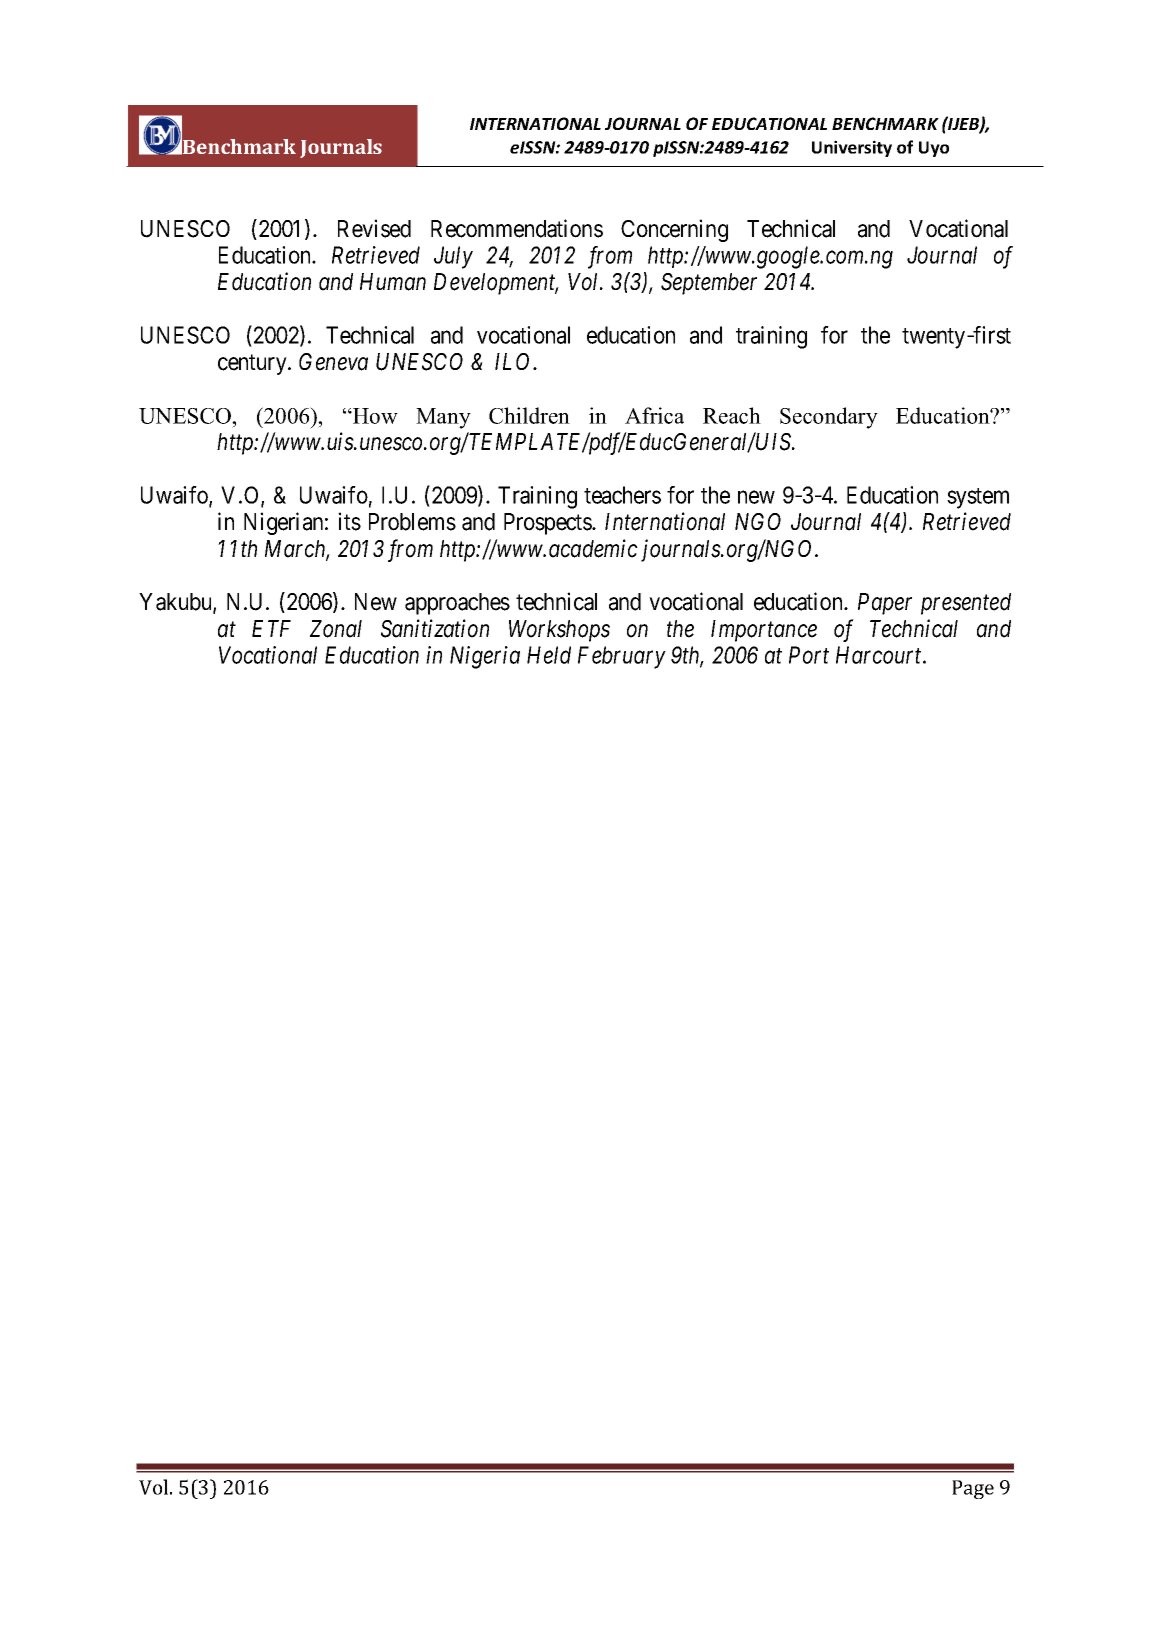 The height and width of the document is (1627, 1150). Describe the element at coordinates (852, 148) in the document. I see `University` at that location.
